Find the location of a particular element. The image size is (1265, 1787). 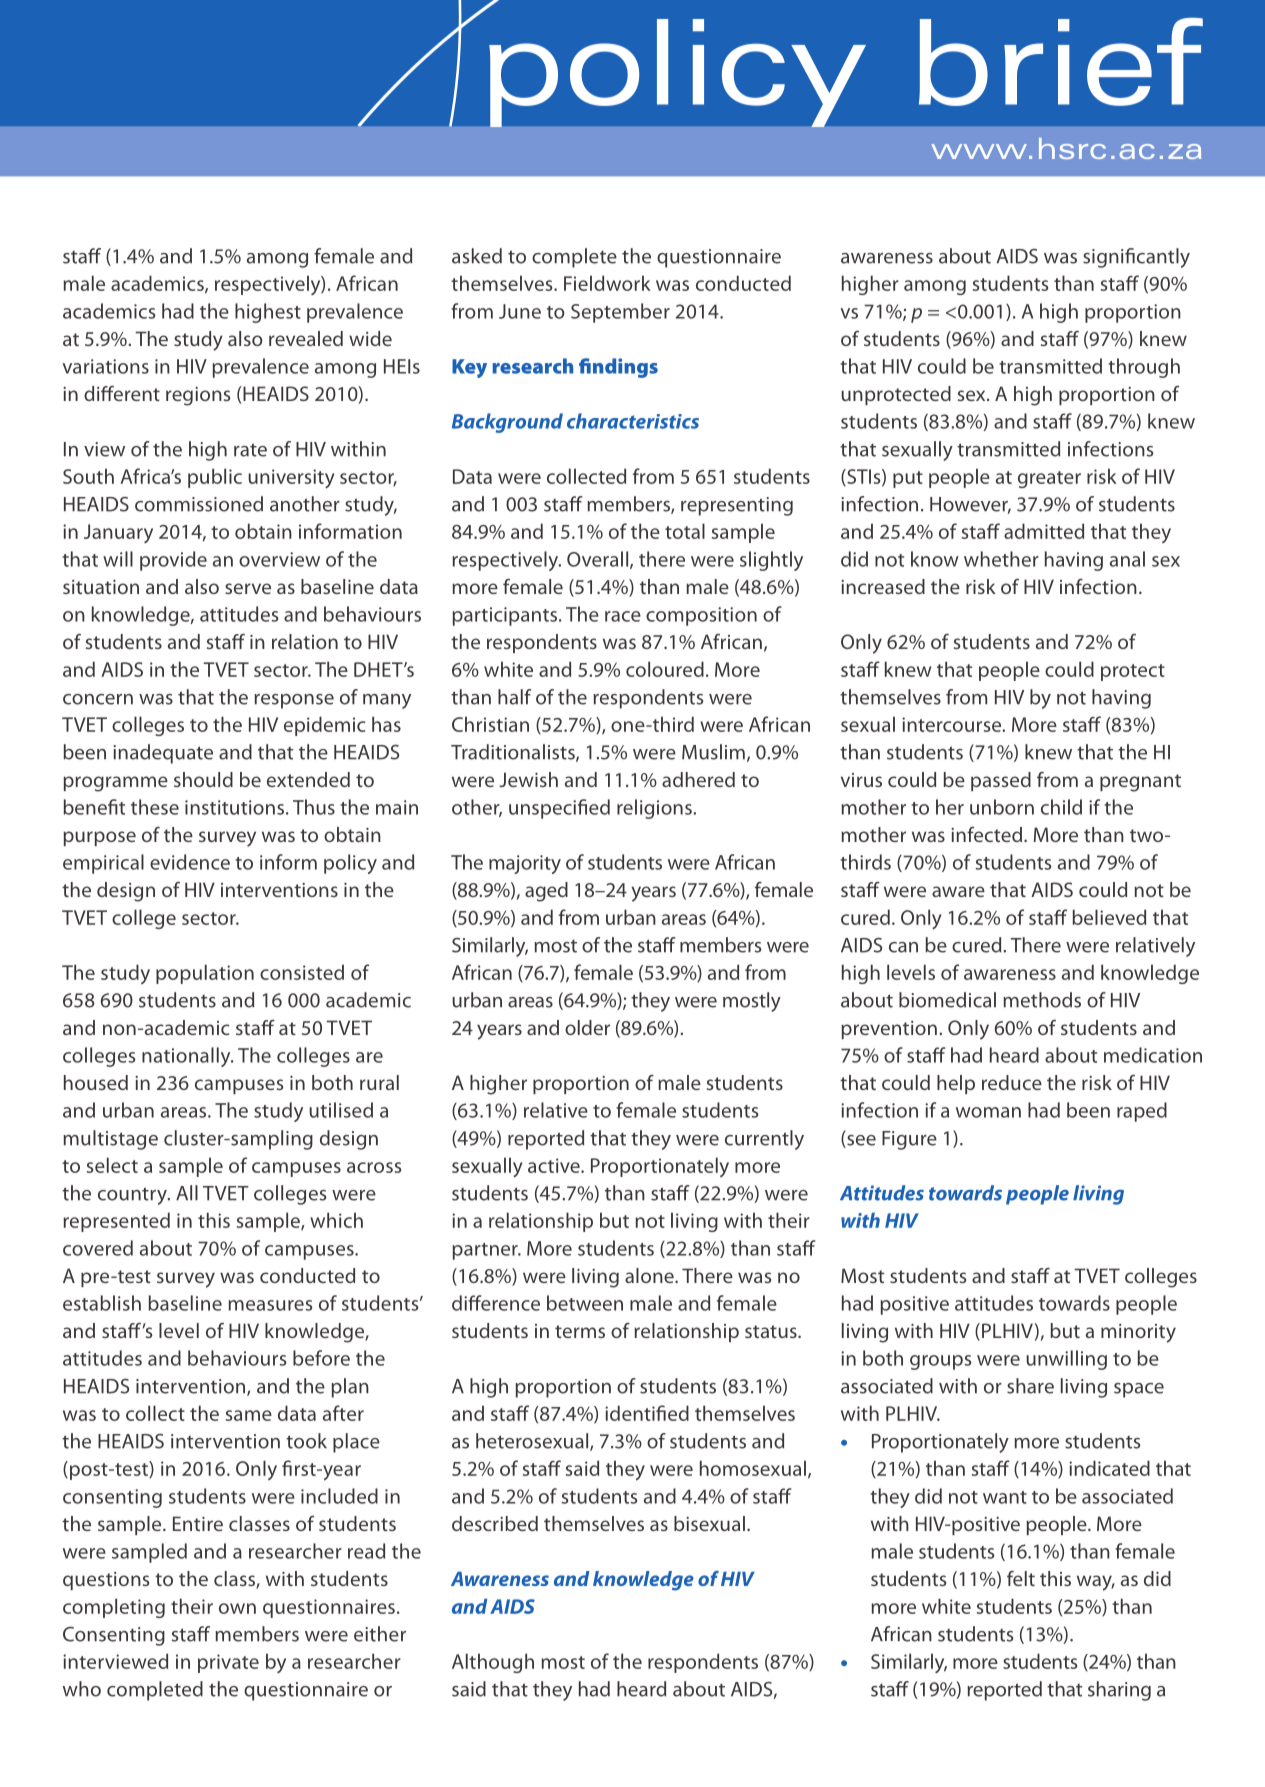

older is located at coordinates (587, 1027).
